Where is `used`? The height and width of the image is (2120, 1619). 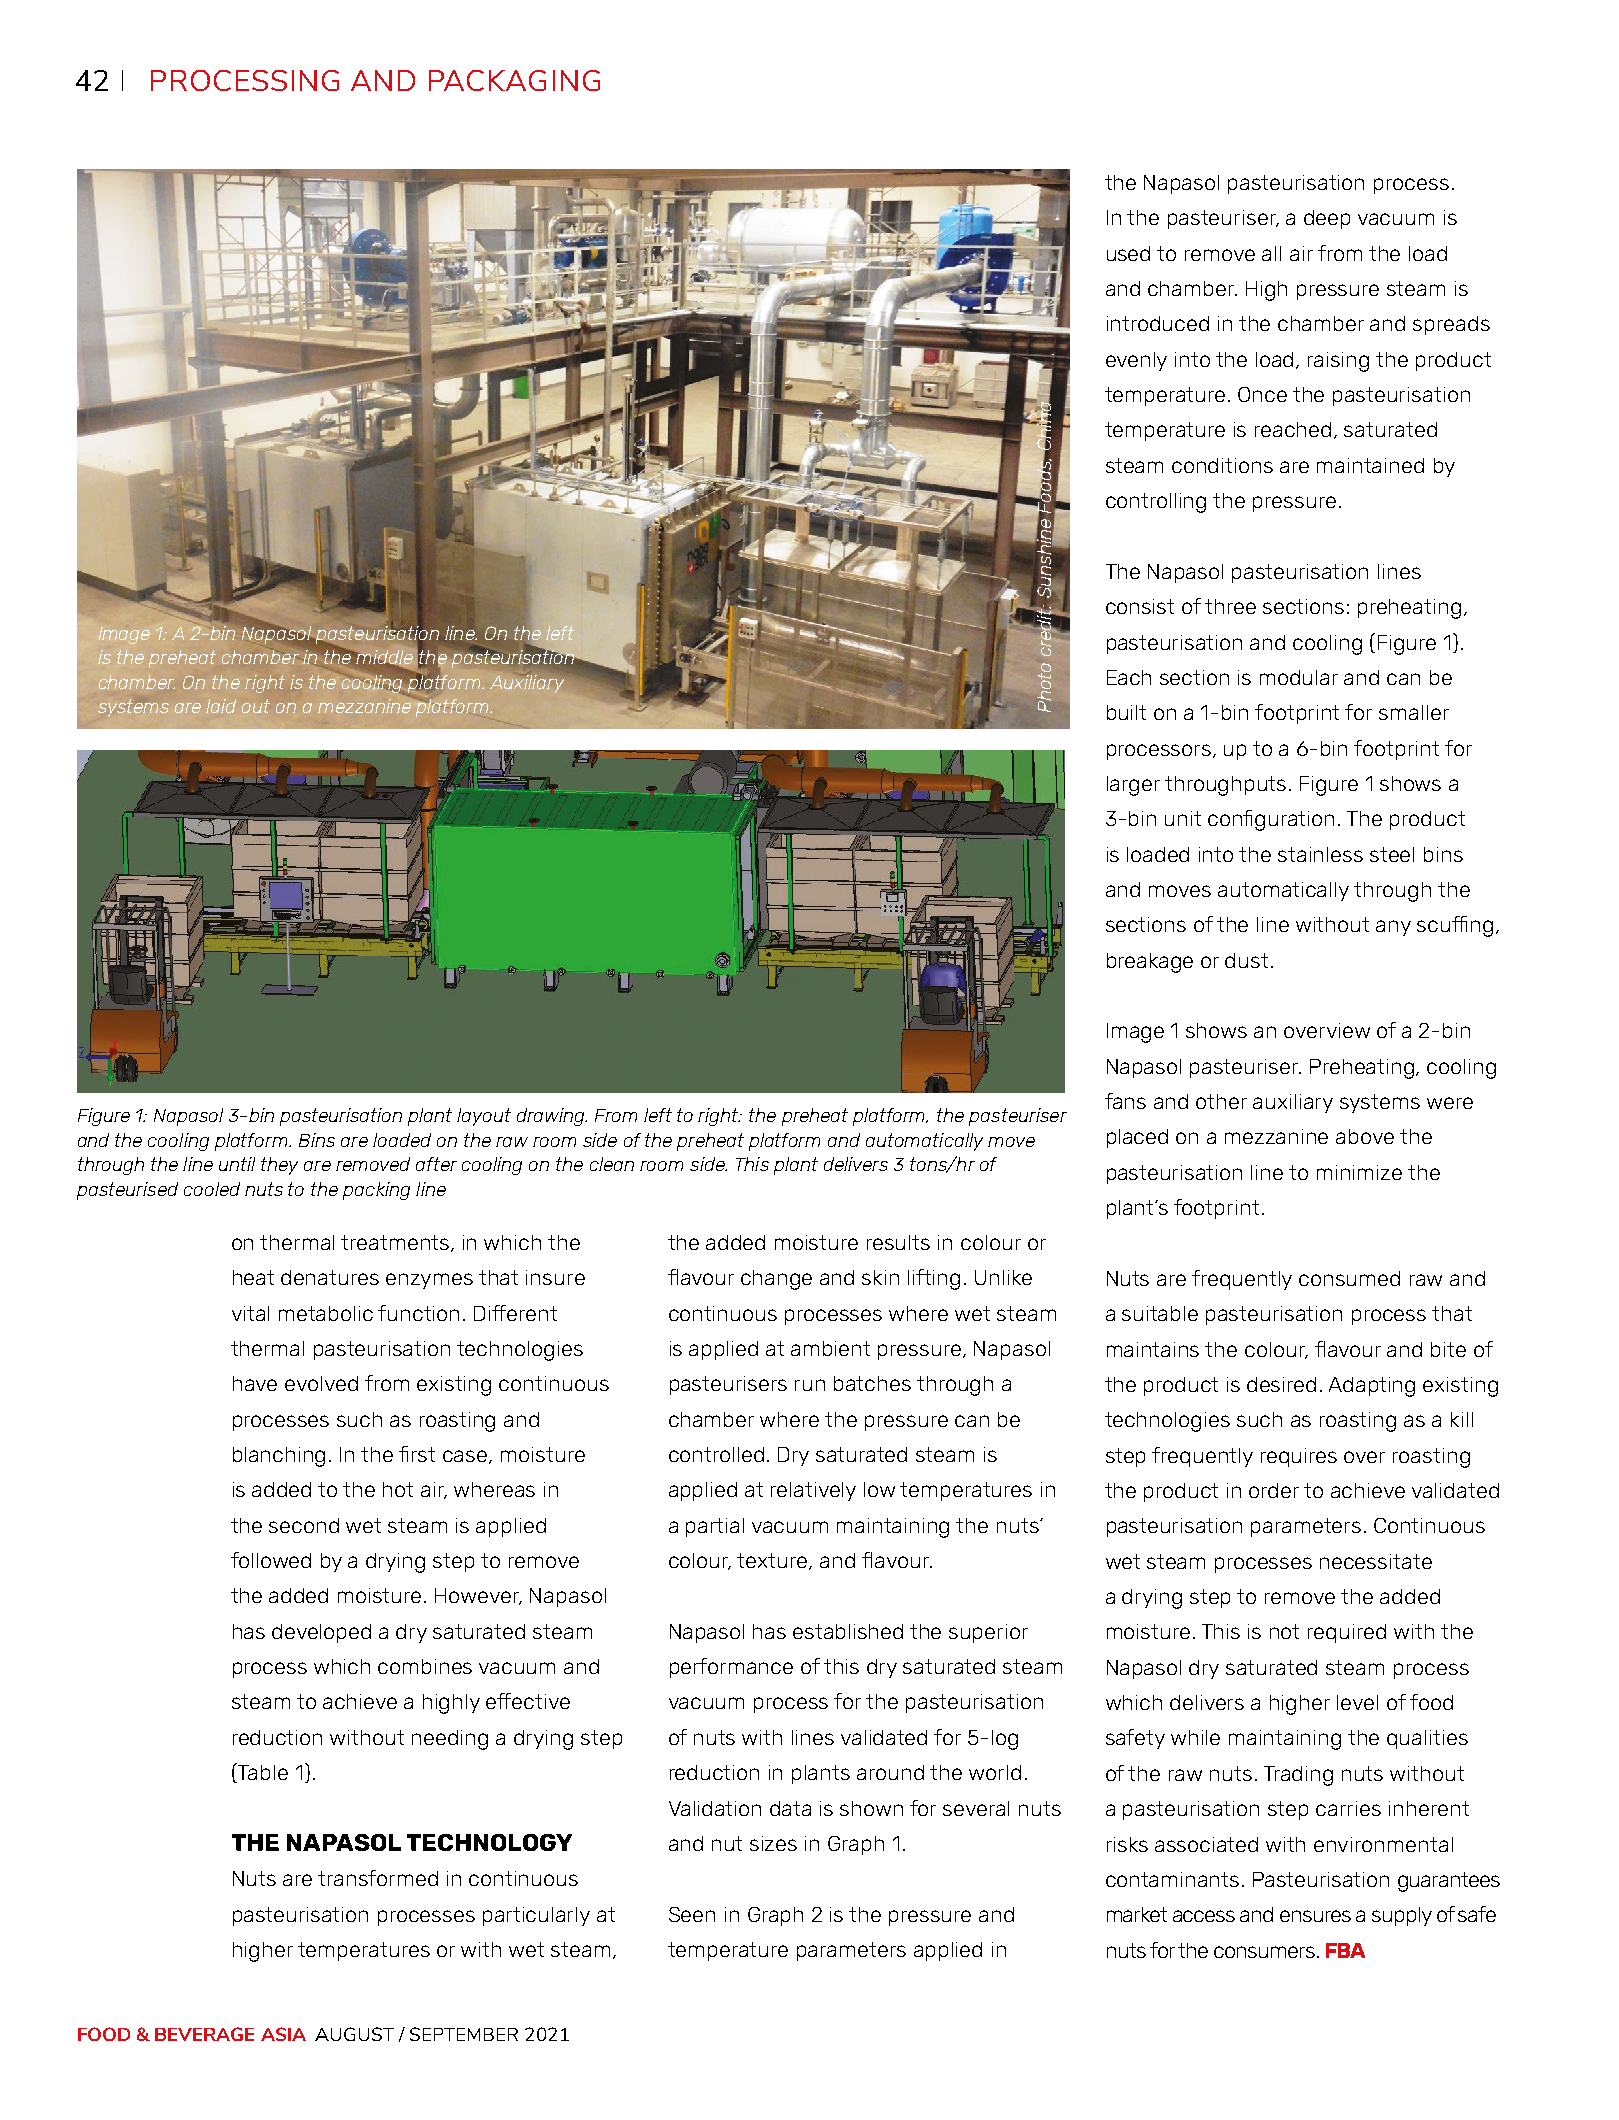
used is located at coordinates (1128, 253).
